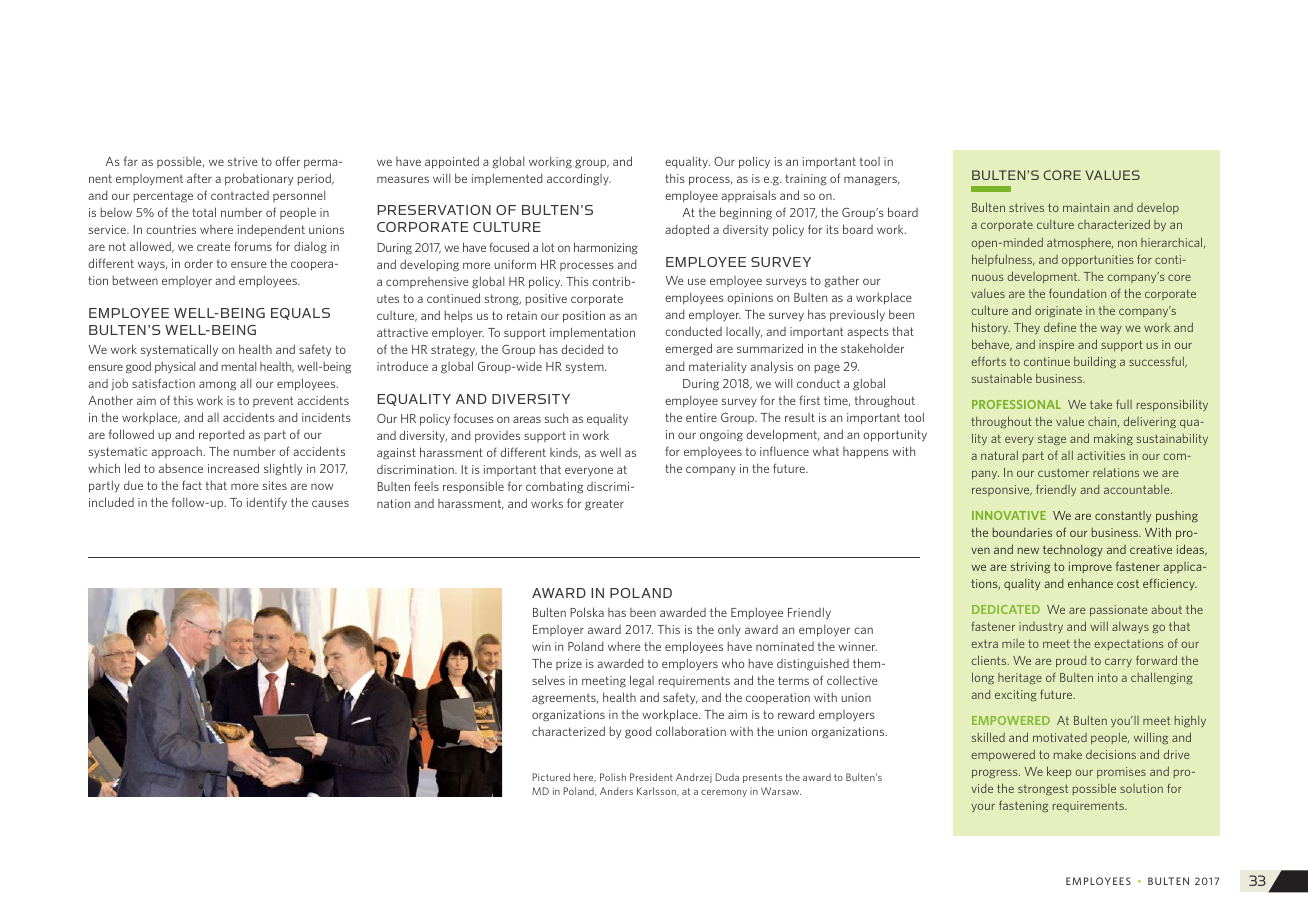  I want to click on accordingly, so click(579, 179).
